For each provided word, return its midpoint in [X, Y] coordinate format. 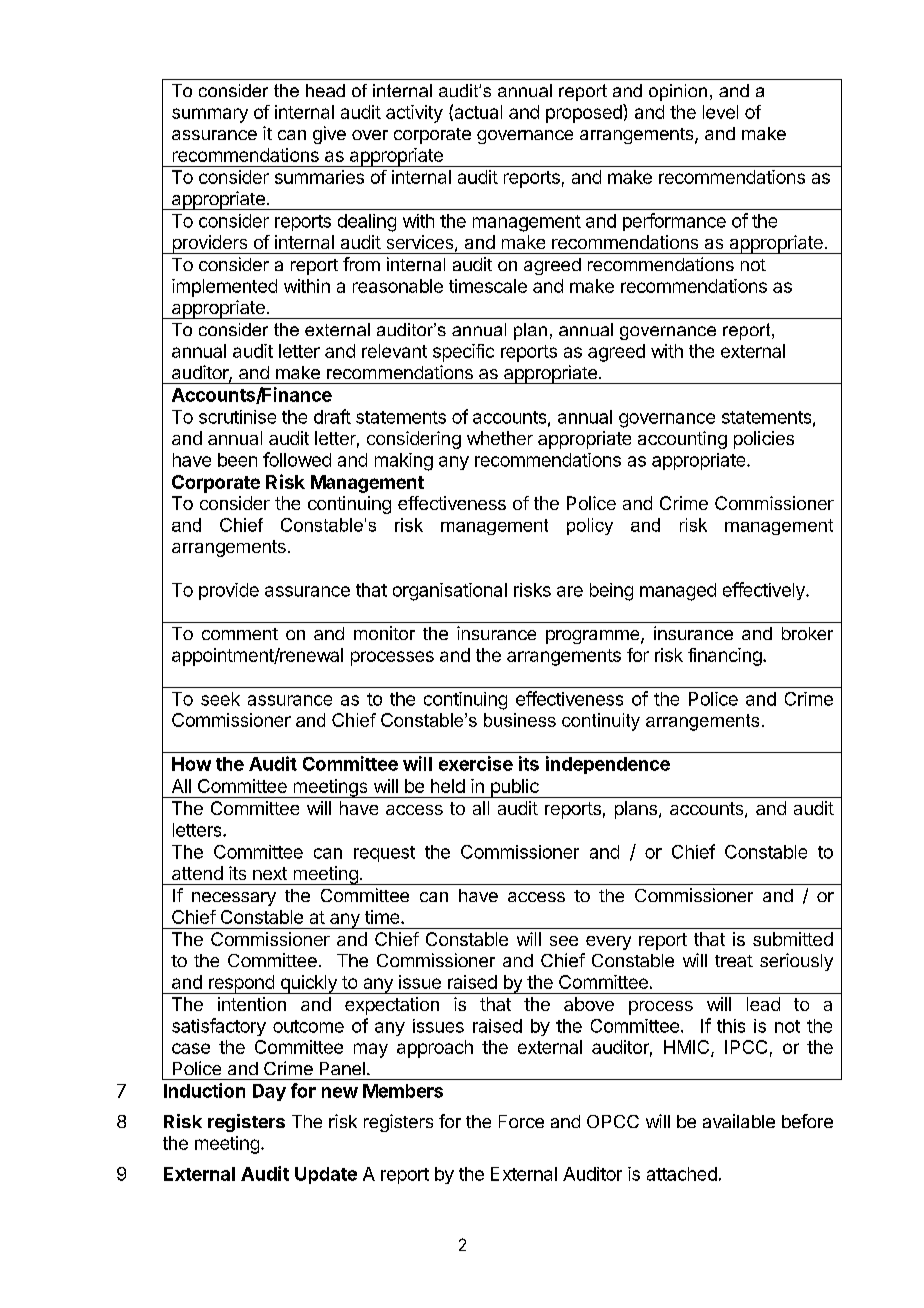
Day [269, 1092]
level [720, 112]
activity [414, 114]
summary [210, 115]
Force [521, 1121]
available [739, 1121]
